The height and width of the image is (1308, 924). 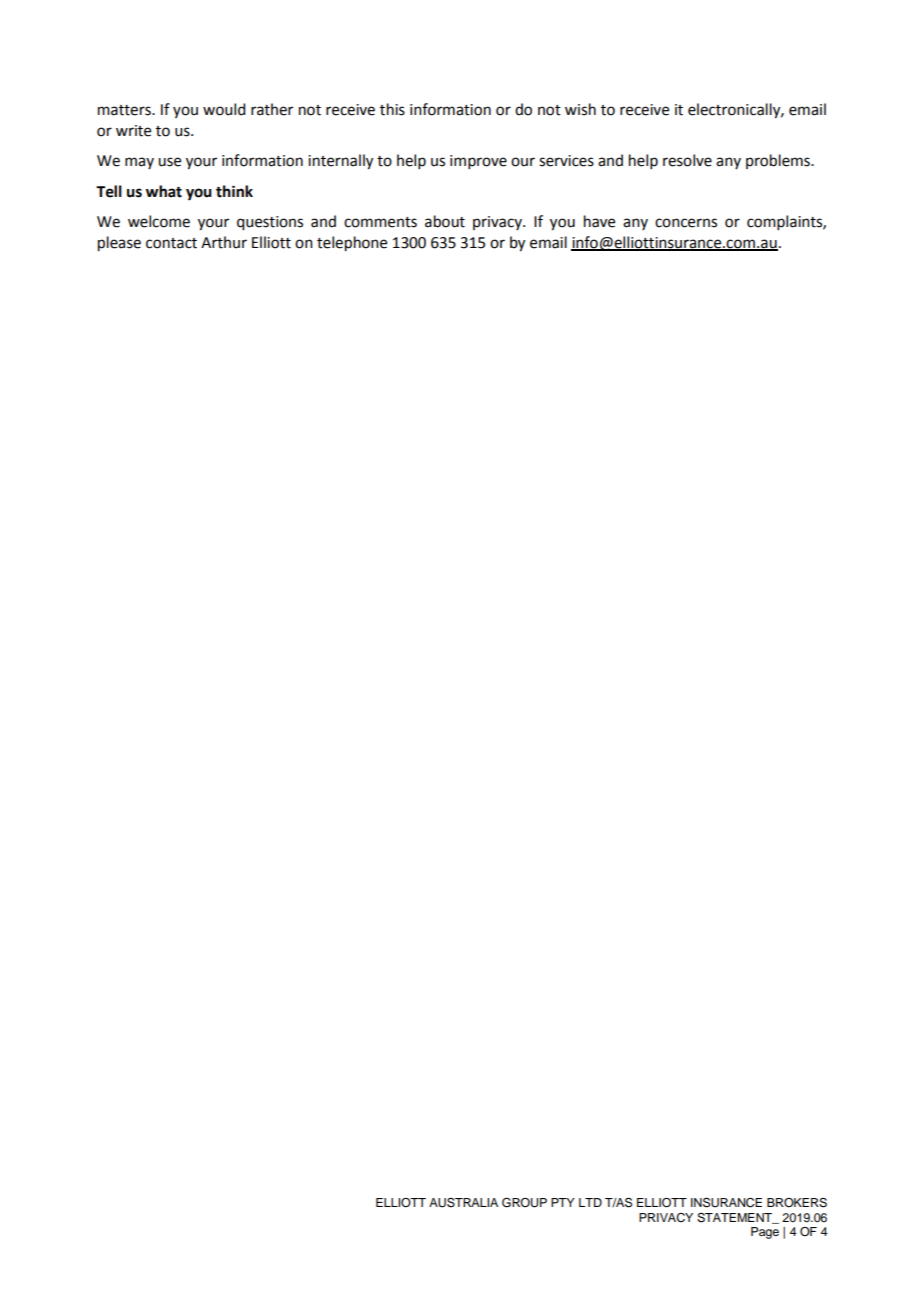 I want to click on AUSTRALIA, so click(x=463, y=1202).
